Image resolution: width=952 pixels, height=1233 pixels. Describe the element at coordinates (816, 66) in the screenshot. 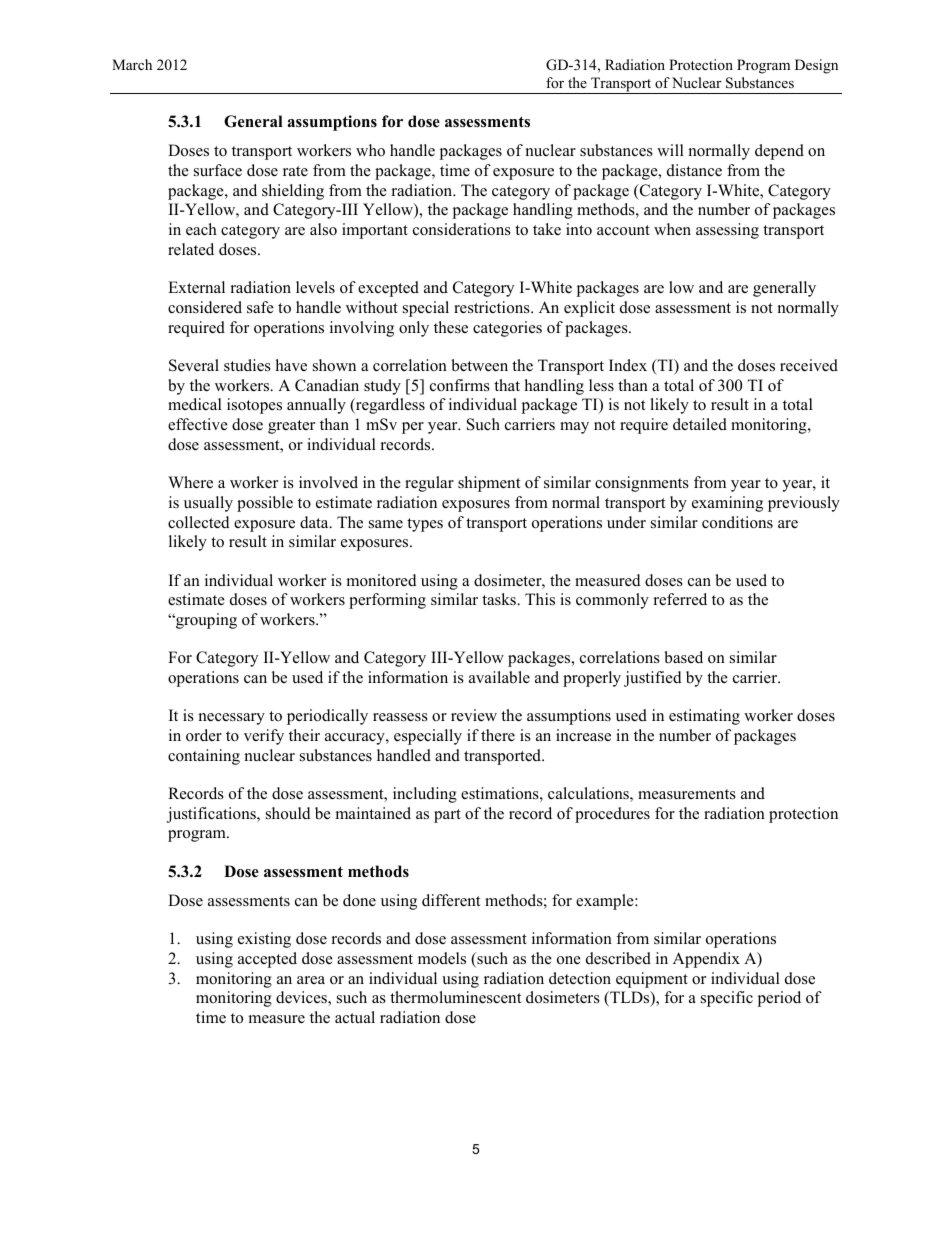

I see `Design` at that location.
